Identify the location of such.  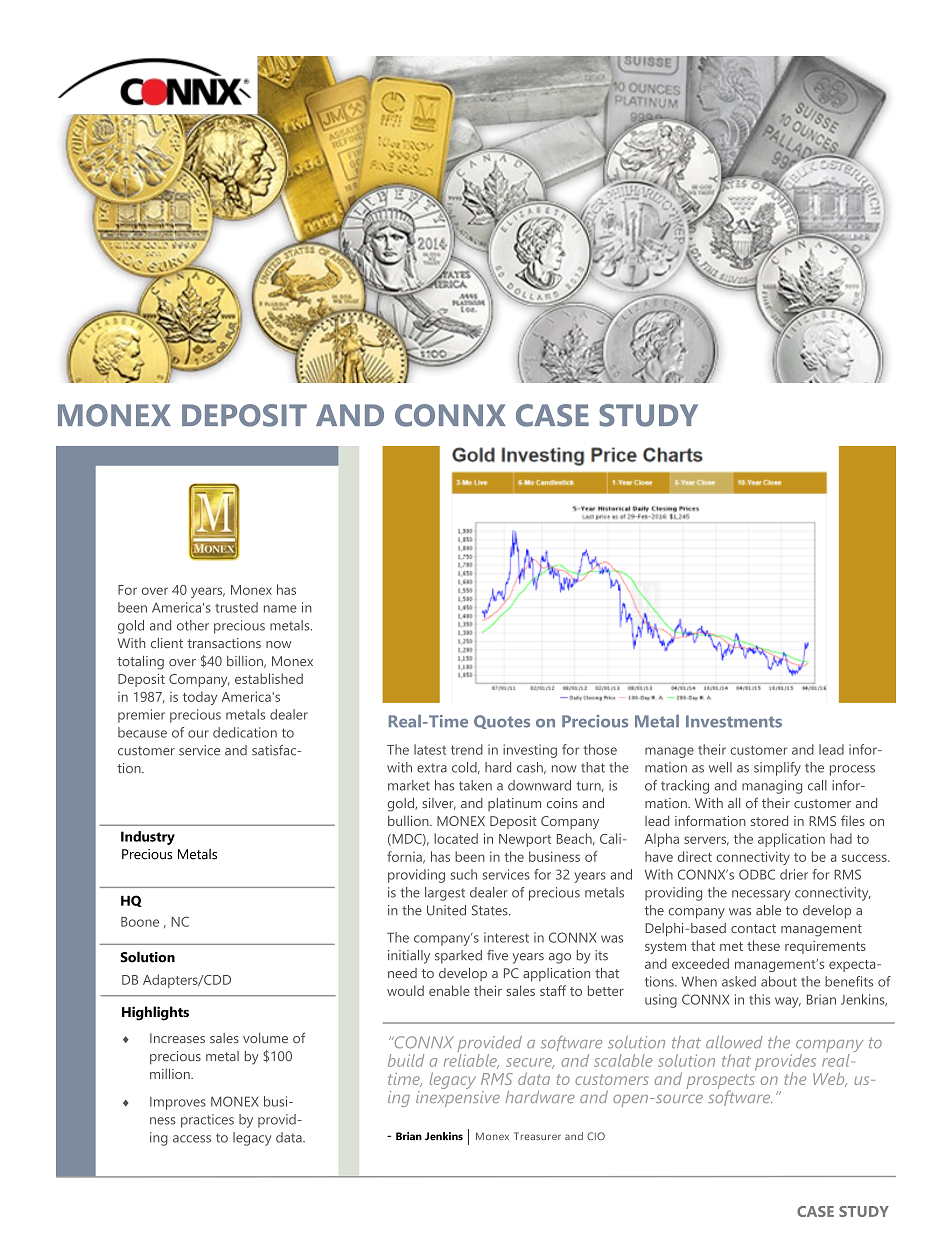
(464, 874).
